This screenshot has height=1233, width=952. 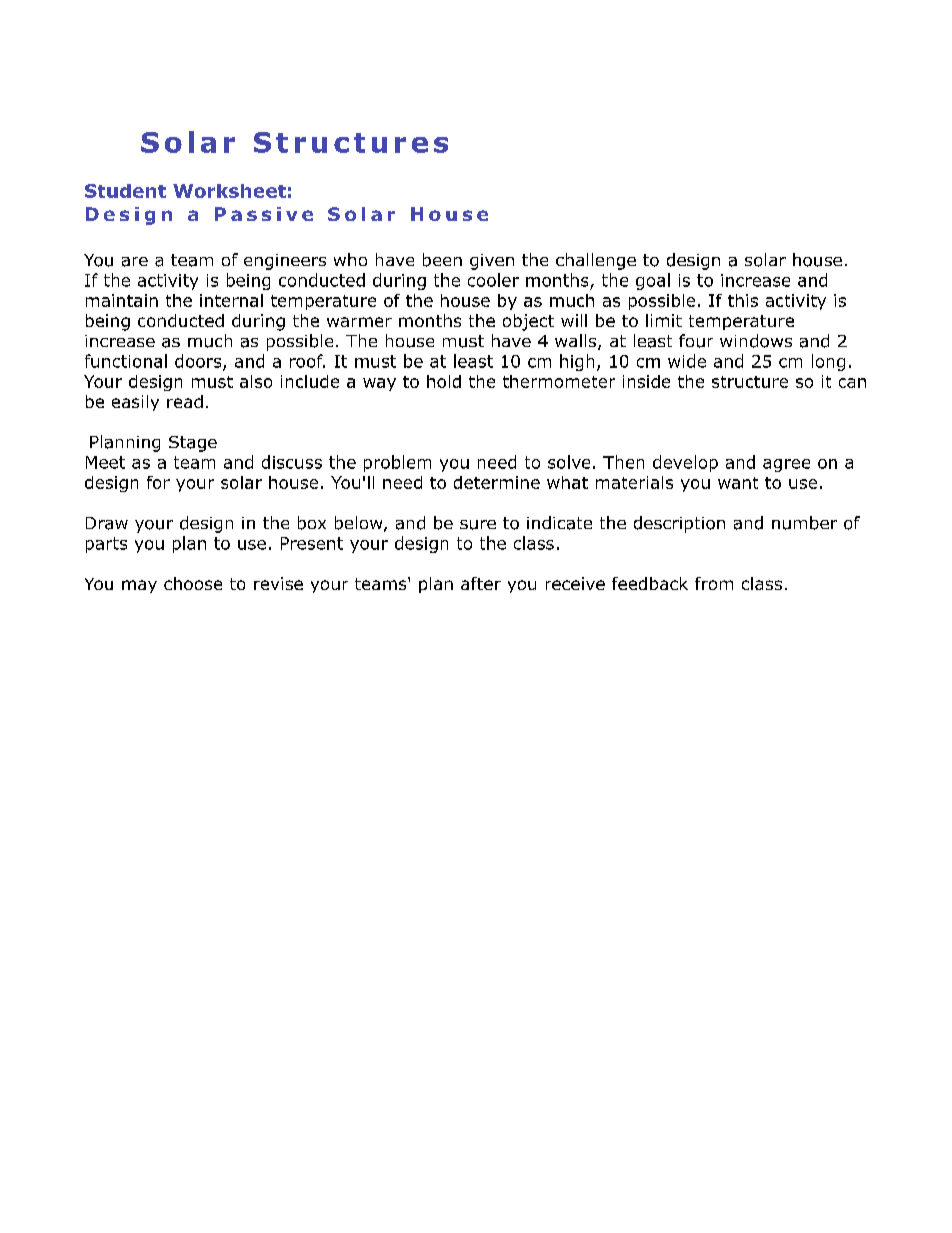 I want to click on hold, so click(x=444, y=381).
